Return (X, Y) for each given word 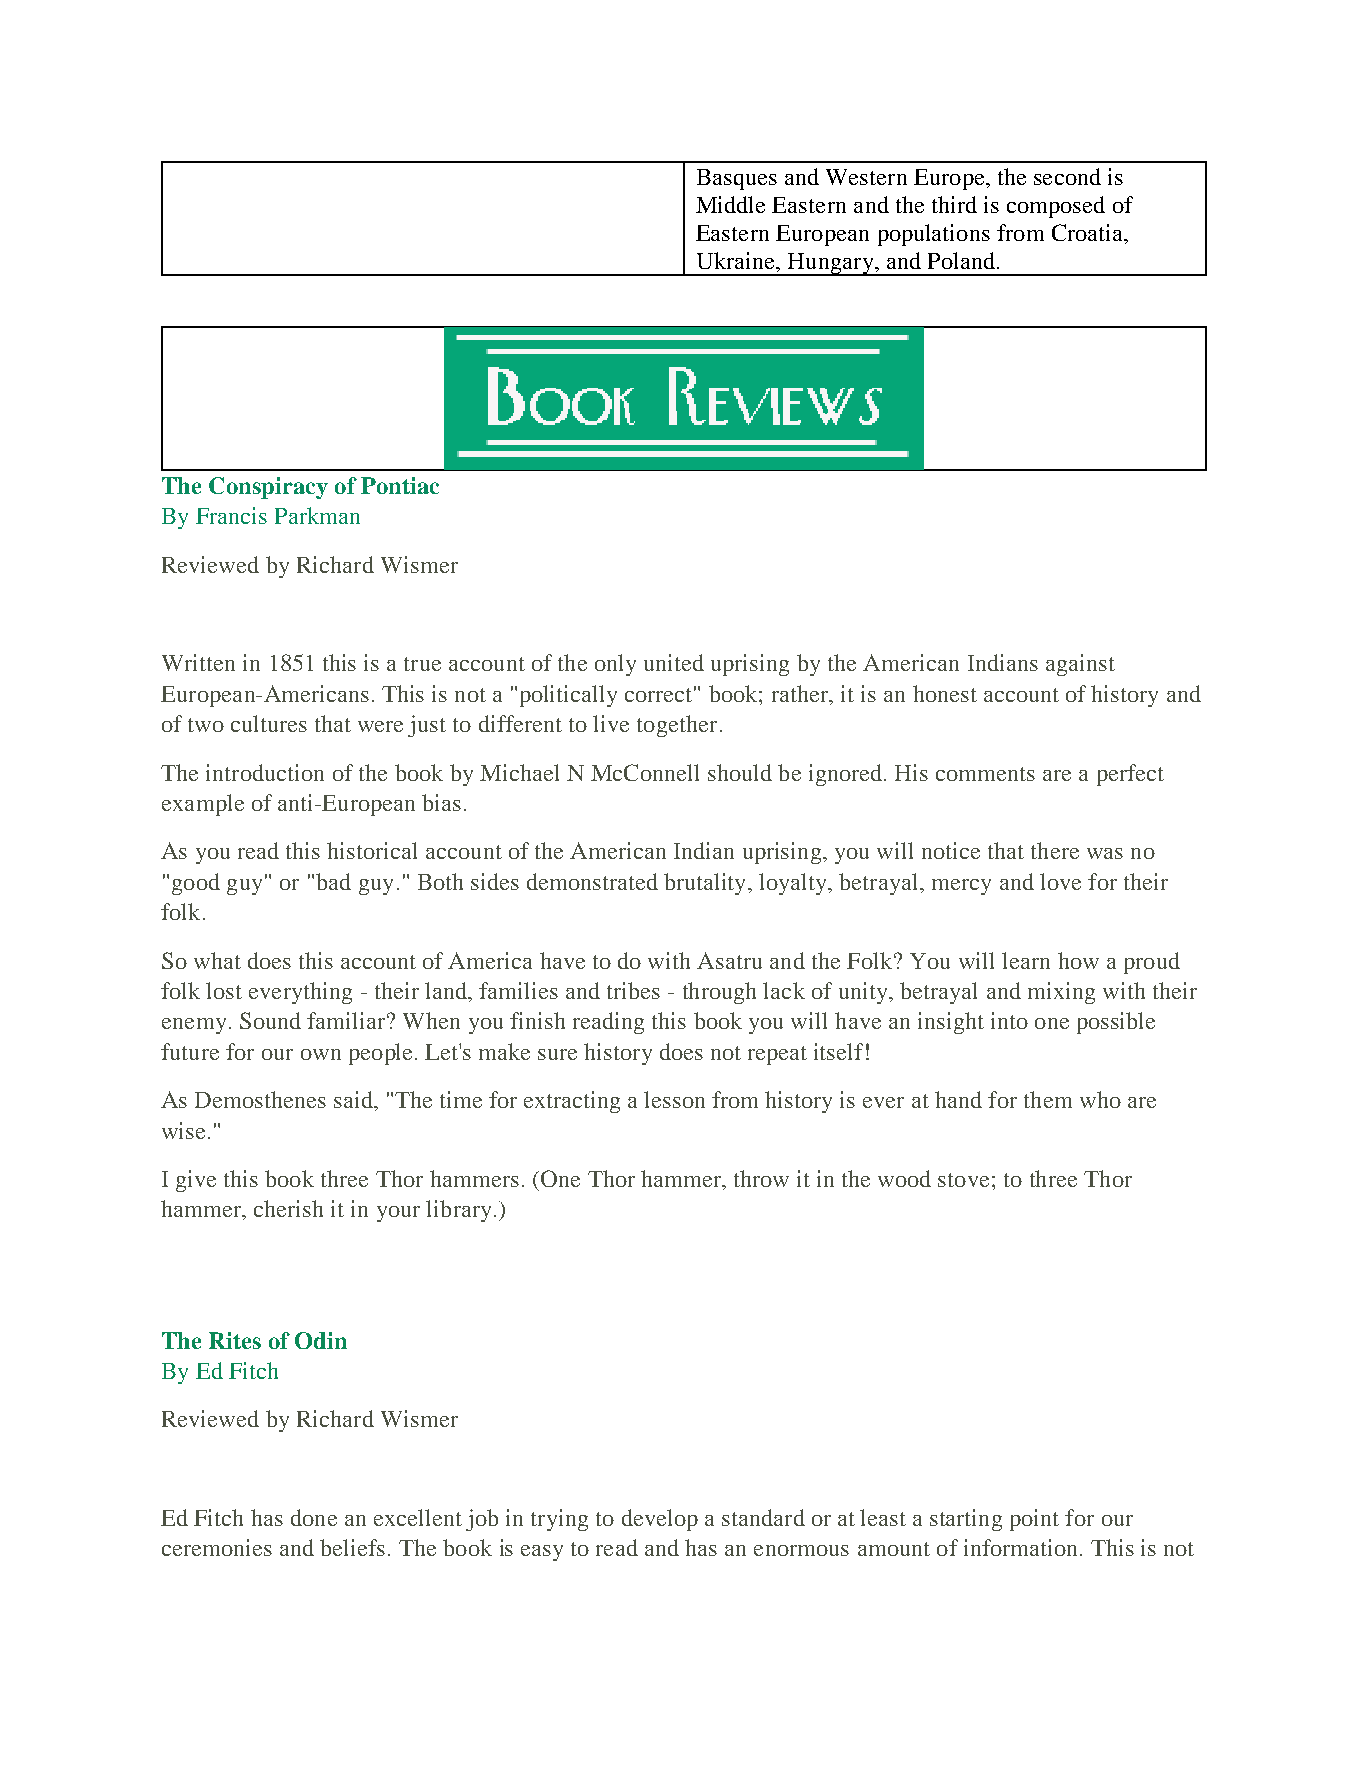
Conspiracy (268, 488)
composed (1056, 207)
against (1080, 665)
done (314, 1517)
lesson (674, 1099)
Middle (730, 204)
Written (198, 662)
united (674, 662)
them (1048, 1099)
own (321, 1054)
